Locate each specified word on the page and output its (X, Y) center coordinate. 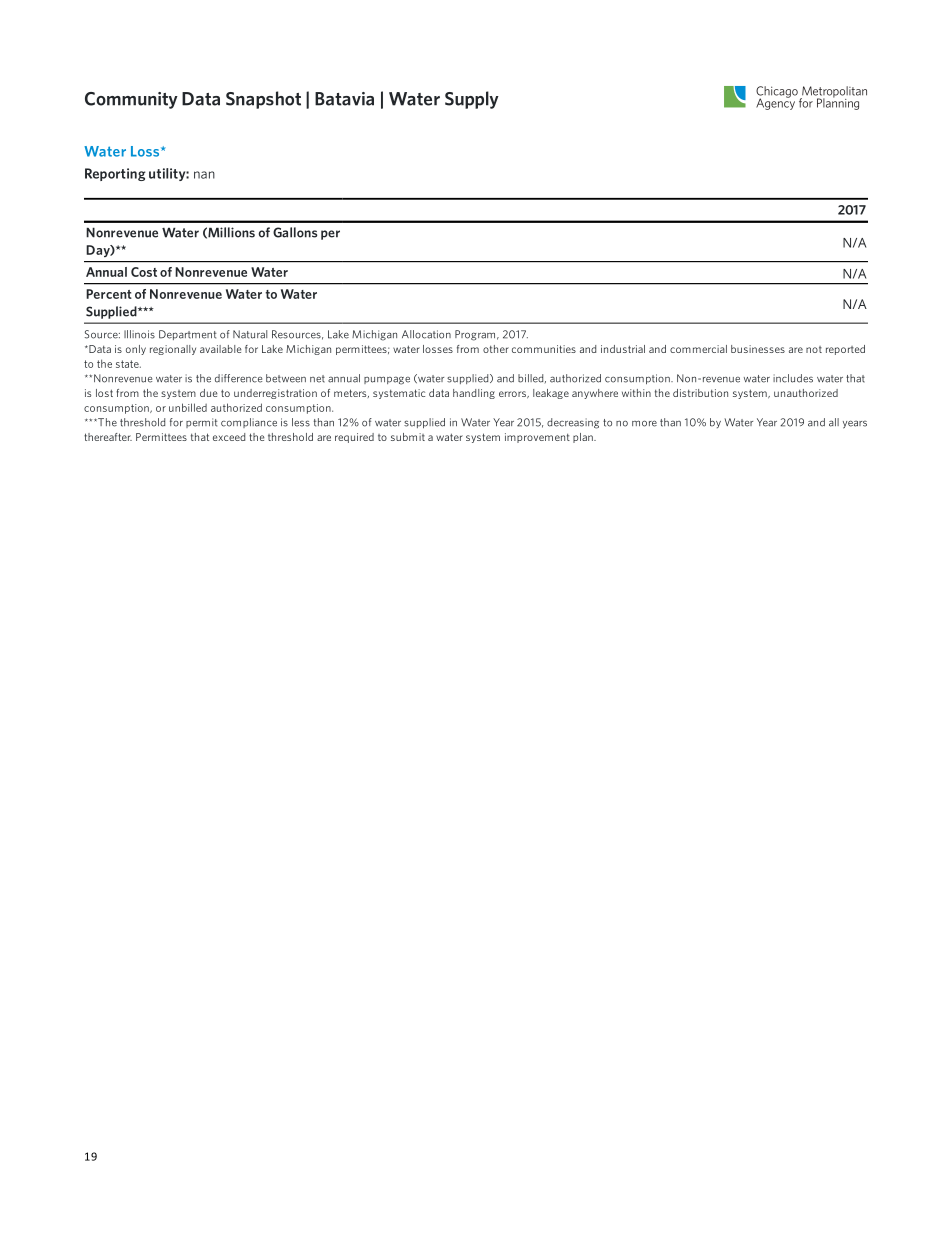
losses (438, 349)
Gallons (295, 232)
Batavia (344, 99)
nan (204, 175)
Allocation (426, 334)
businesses (758, 349)
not (814, 349)
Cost (144, 272)
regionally (173, 350)
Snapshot (263, 100)
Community (131, 100)
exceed (229, 437)
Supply (472, 100)
